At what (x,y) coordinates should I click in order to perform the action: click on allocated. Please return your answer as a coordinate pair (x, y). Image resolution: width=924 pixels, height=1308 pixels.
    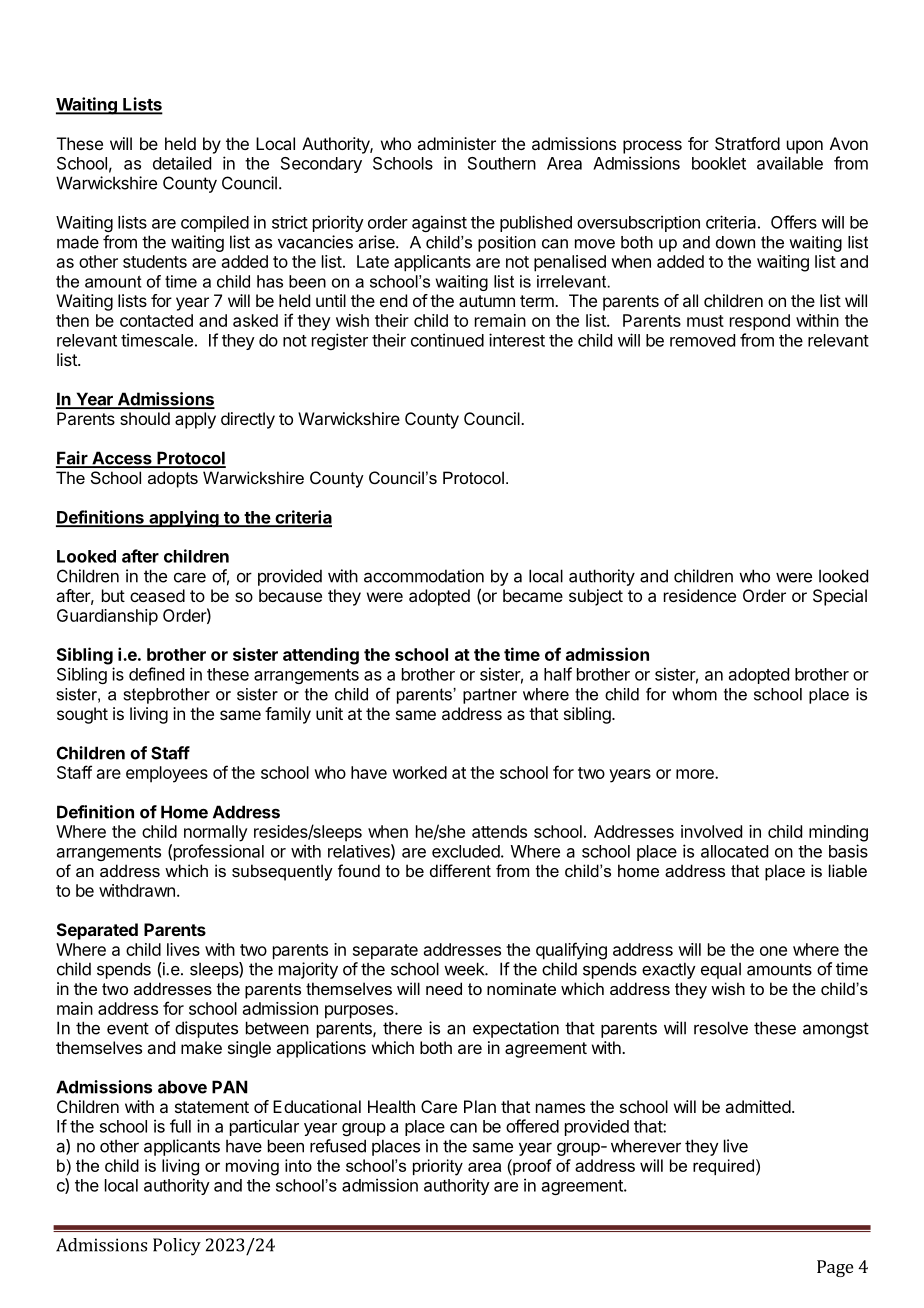
    Looking at the image, I should click on (734, 851).
